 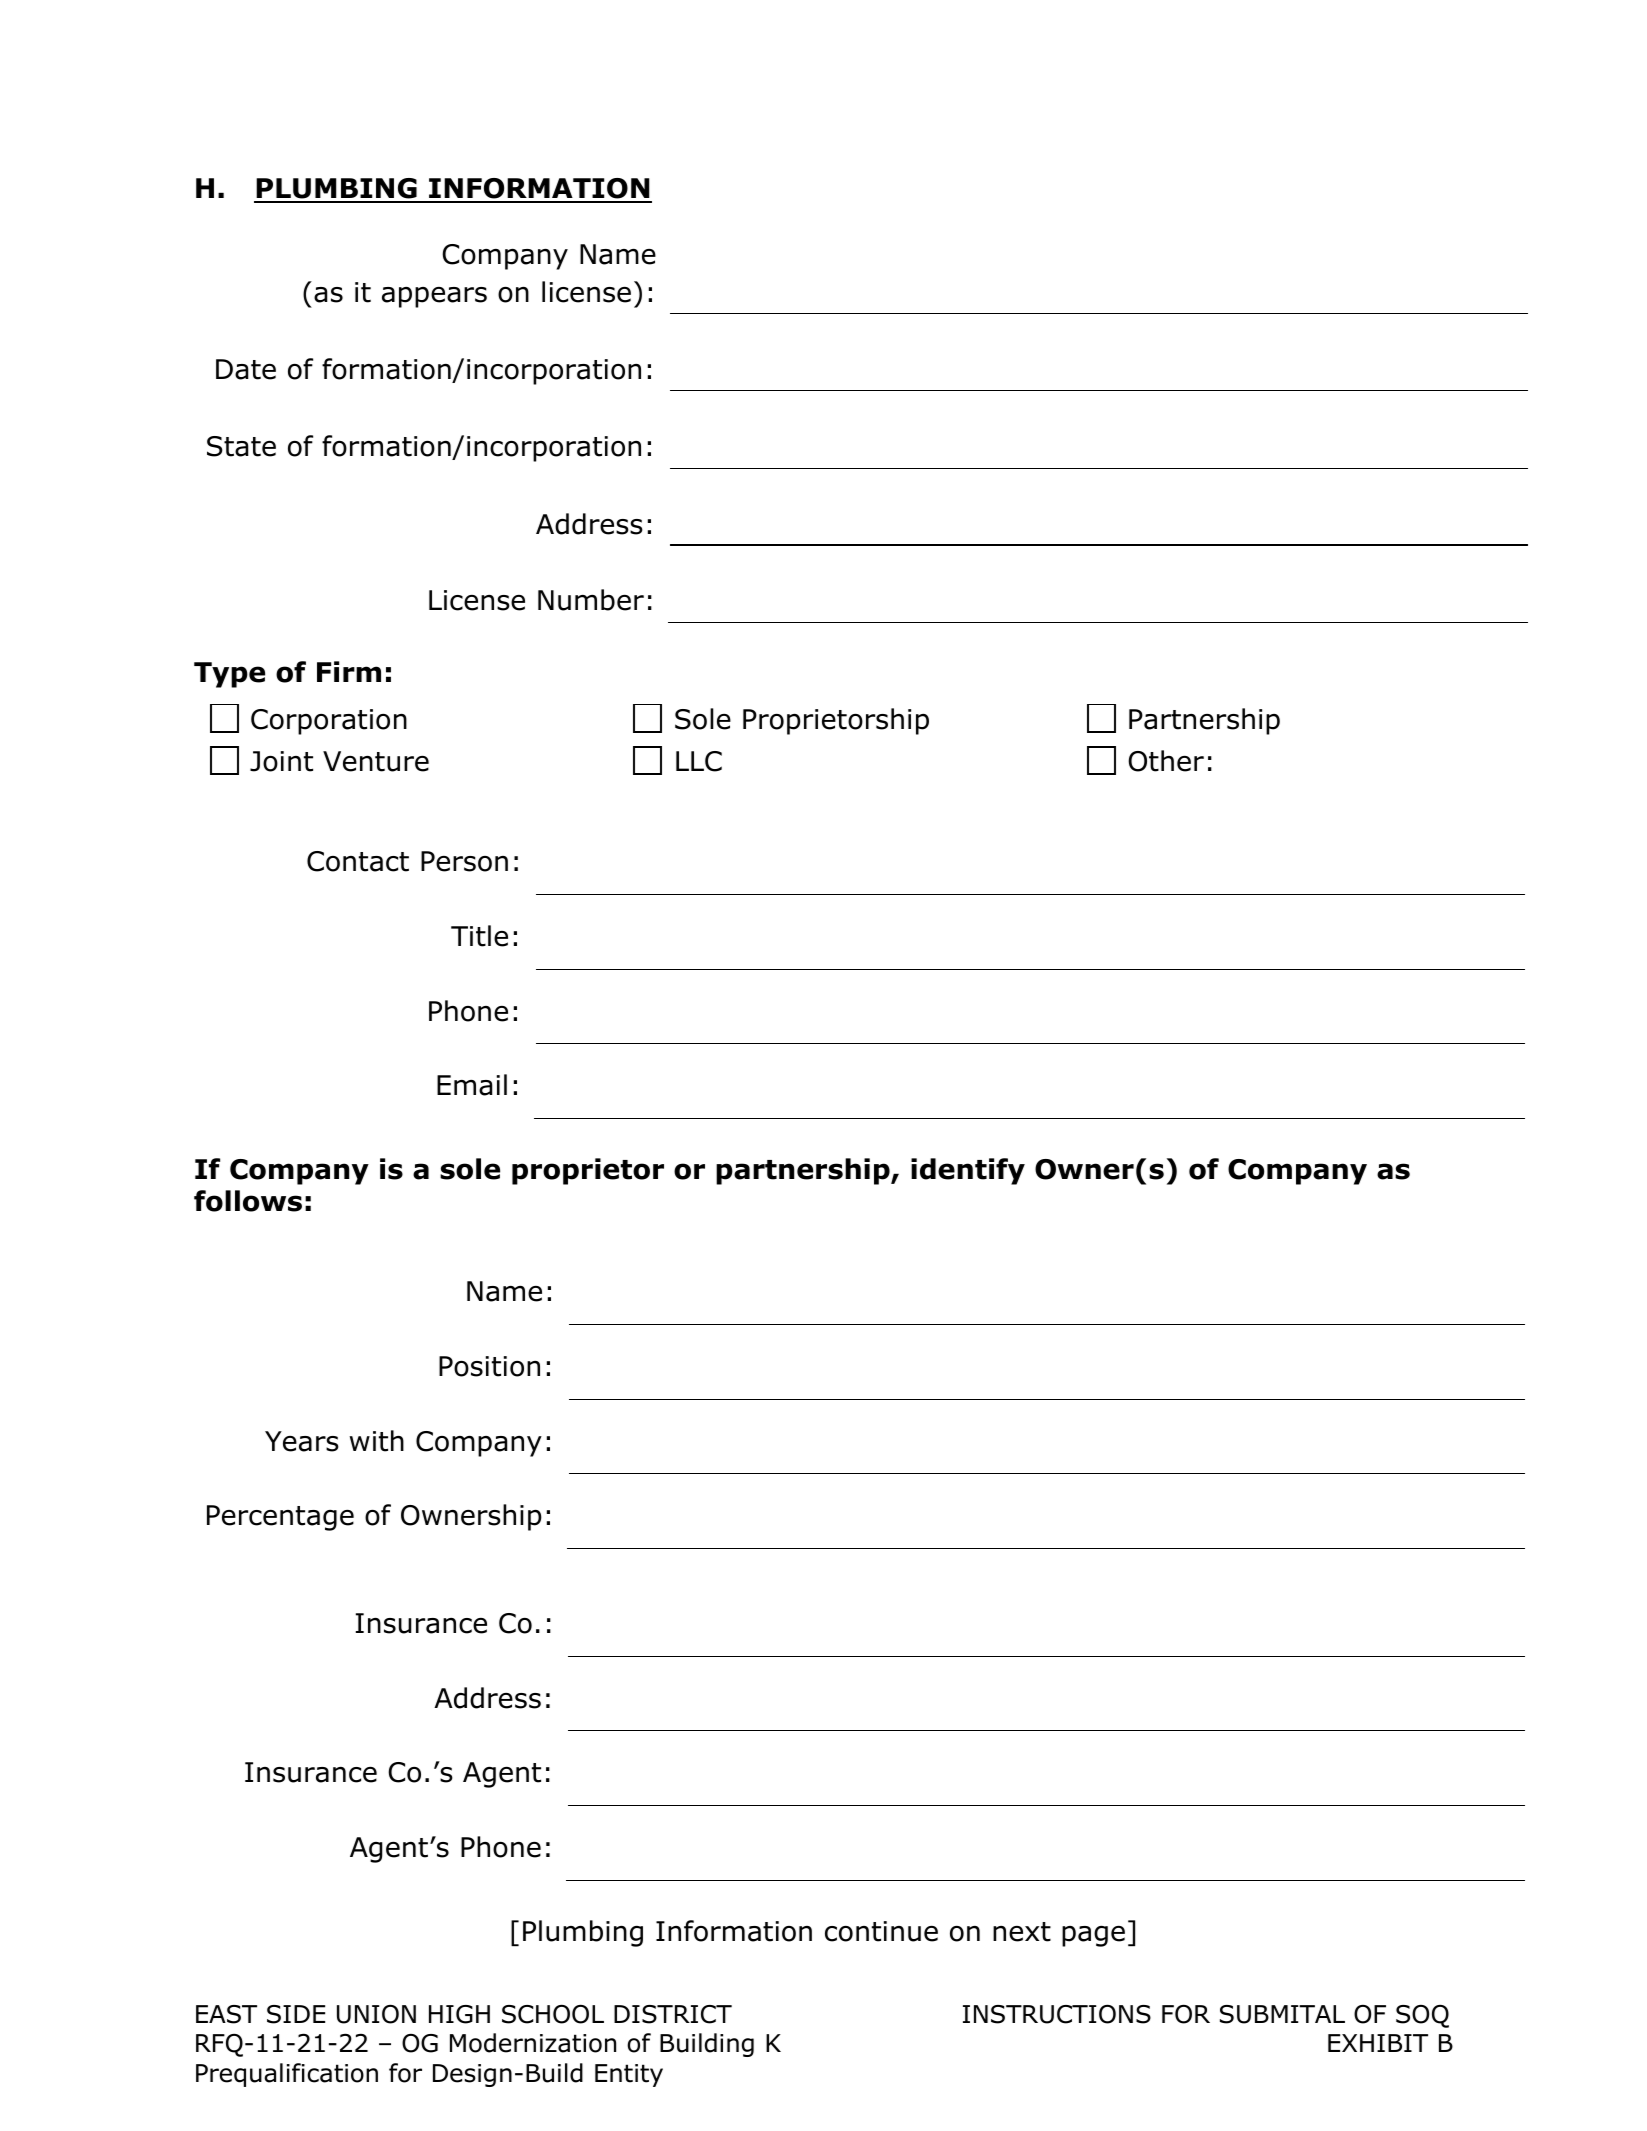 I want to click on page, so click(x=1093, y=1936).
